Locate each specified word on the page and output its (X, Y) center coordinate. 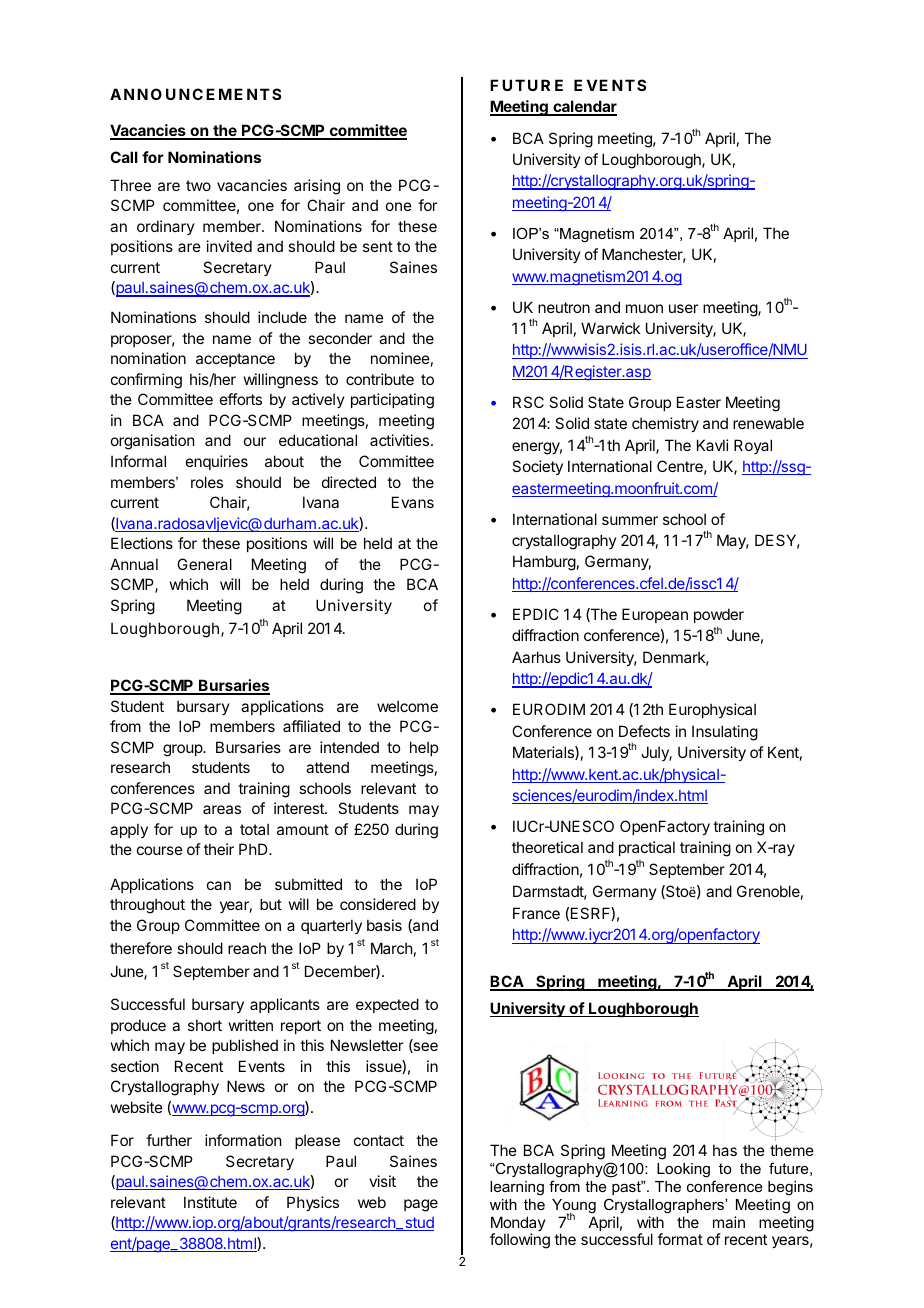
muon (644, 308)
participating (392, 401)
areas (222, 809)
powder (719, 615)
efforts (241, 399)
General (204, 564)
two (198, 185)
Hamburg (544, 563)
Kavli (713, 445)
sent (378, 246)
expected (387, 1005)
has (725, 1150)
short (205, 1025)
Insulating (725, 733)
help (424, 748)
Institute (210, 1202)
